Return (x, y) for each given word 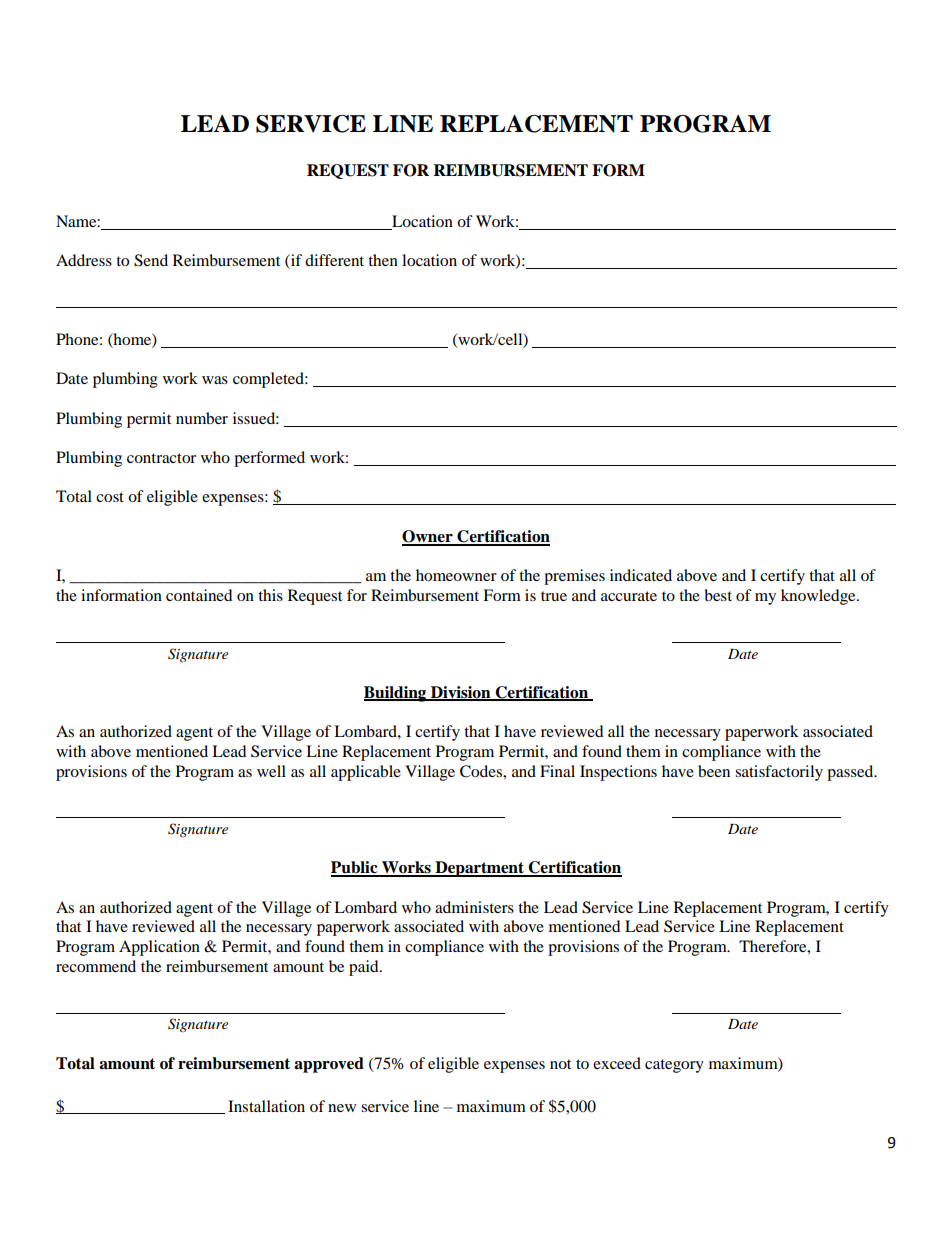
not (560, 1064)
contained (199, 595)
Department (479, 869)
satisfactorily (779, 773)
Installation (266, 1106)
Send (151, 260)
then (383, 260)
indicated (641, 575)
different (334, 260)
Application (159, 948)
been (714, 771)
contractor (161, 458)
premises (574, 577)
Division (461, 693)
